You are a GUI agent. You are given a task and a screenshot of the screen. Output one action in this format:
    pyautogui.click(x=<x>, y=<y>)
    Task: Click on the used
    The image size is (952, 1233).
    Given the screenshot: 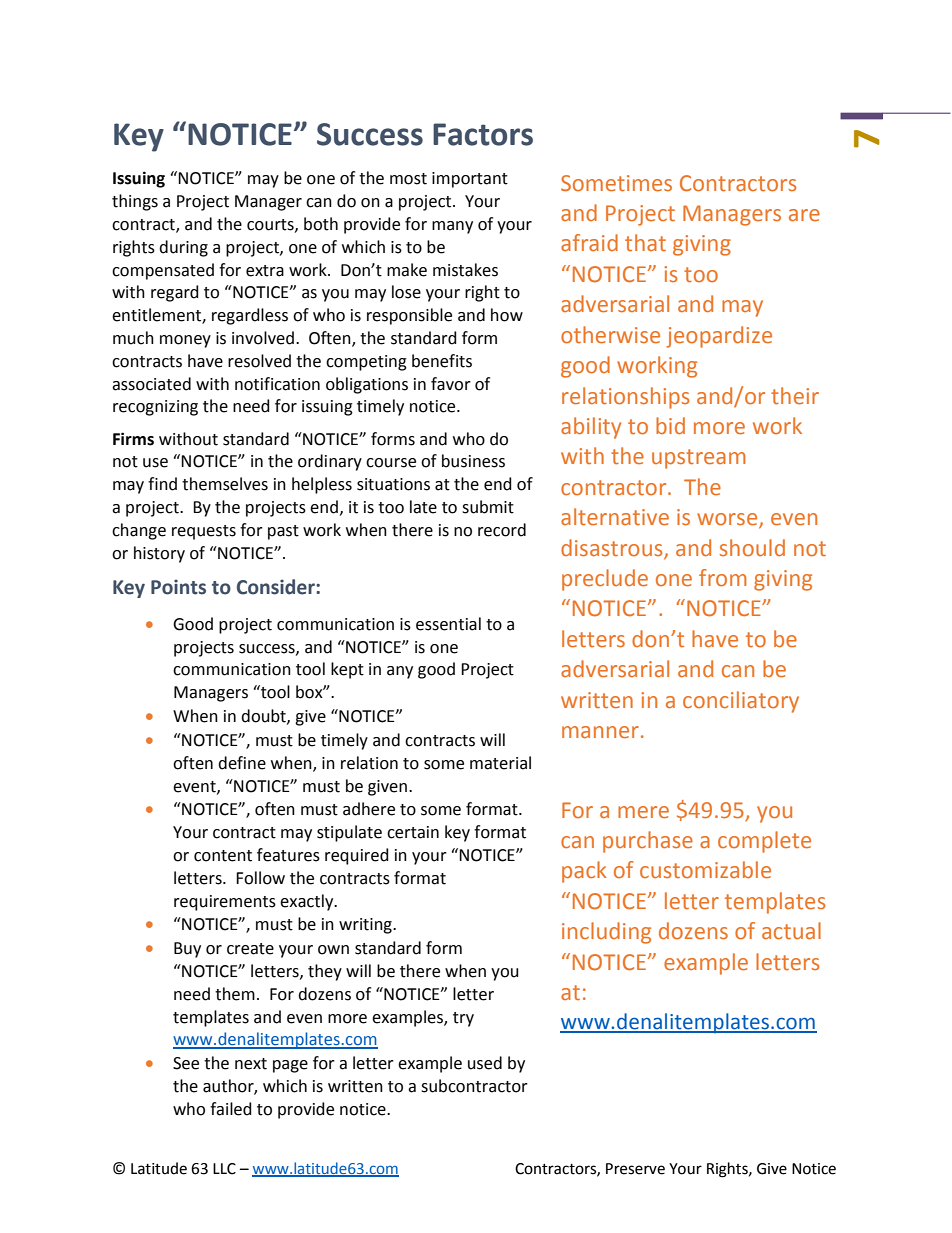 What is the action you would take?
    pyautogui.click(x=485, y=1063)
